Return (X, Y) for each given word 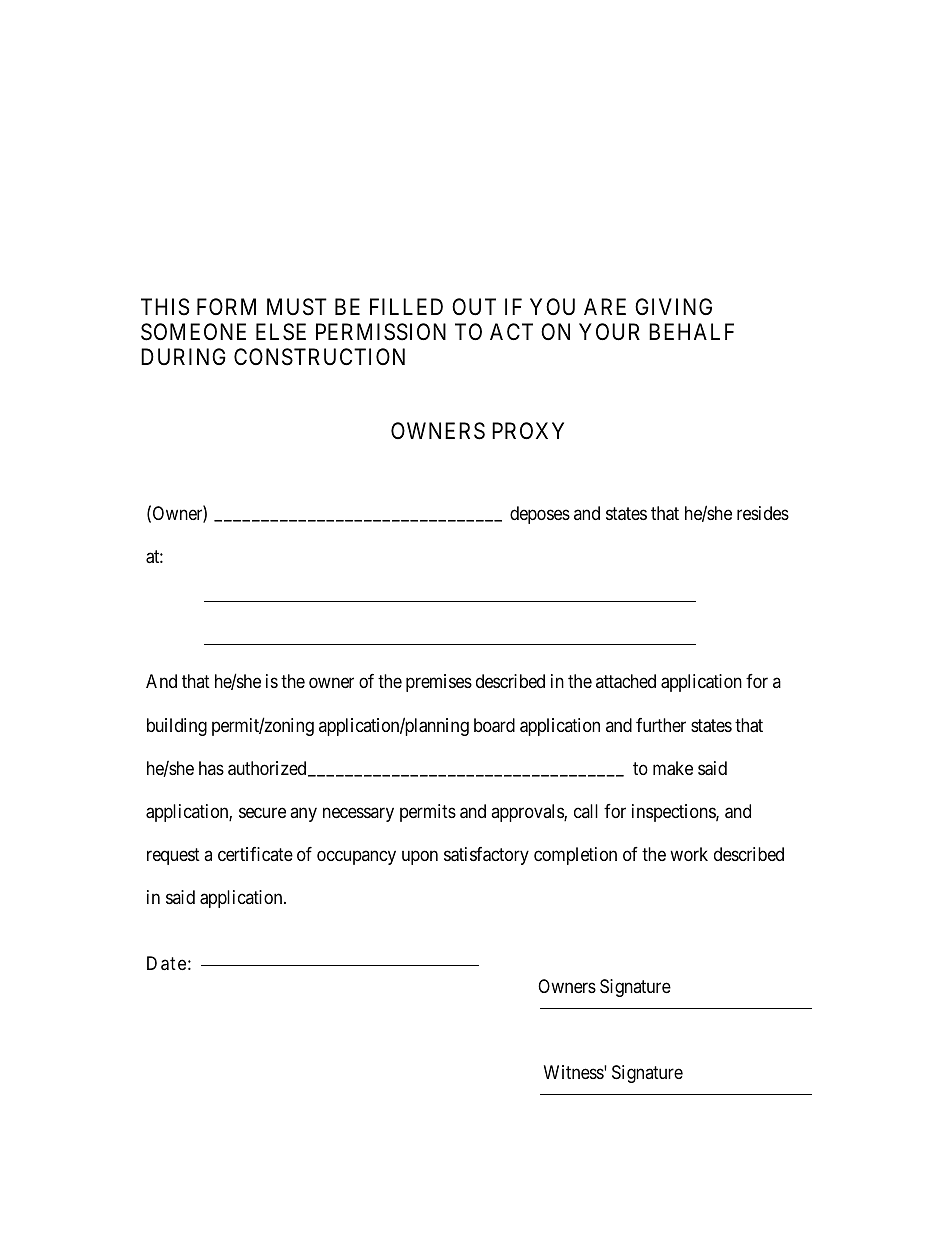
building (177, 727)
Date (166, 963)
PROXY (528, 431)
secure (262, 812)
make (673, 768)
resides (763, 513)
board (494, 725)
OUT (474, 307)
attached (626, 681)
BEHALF (691, 331)
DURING (183, 356)
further (661, 725)
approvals (528, 813)
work (689, 854)
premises (439, 683)
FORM (226, 306)
